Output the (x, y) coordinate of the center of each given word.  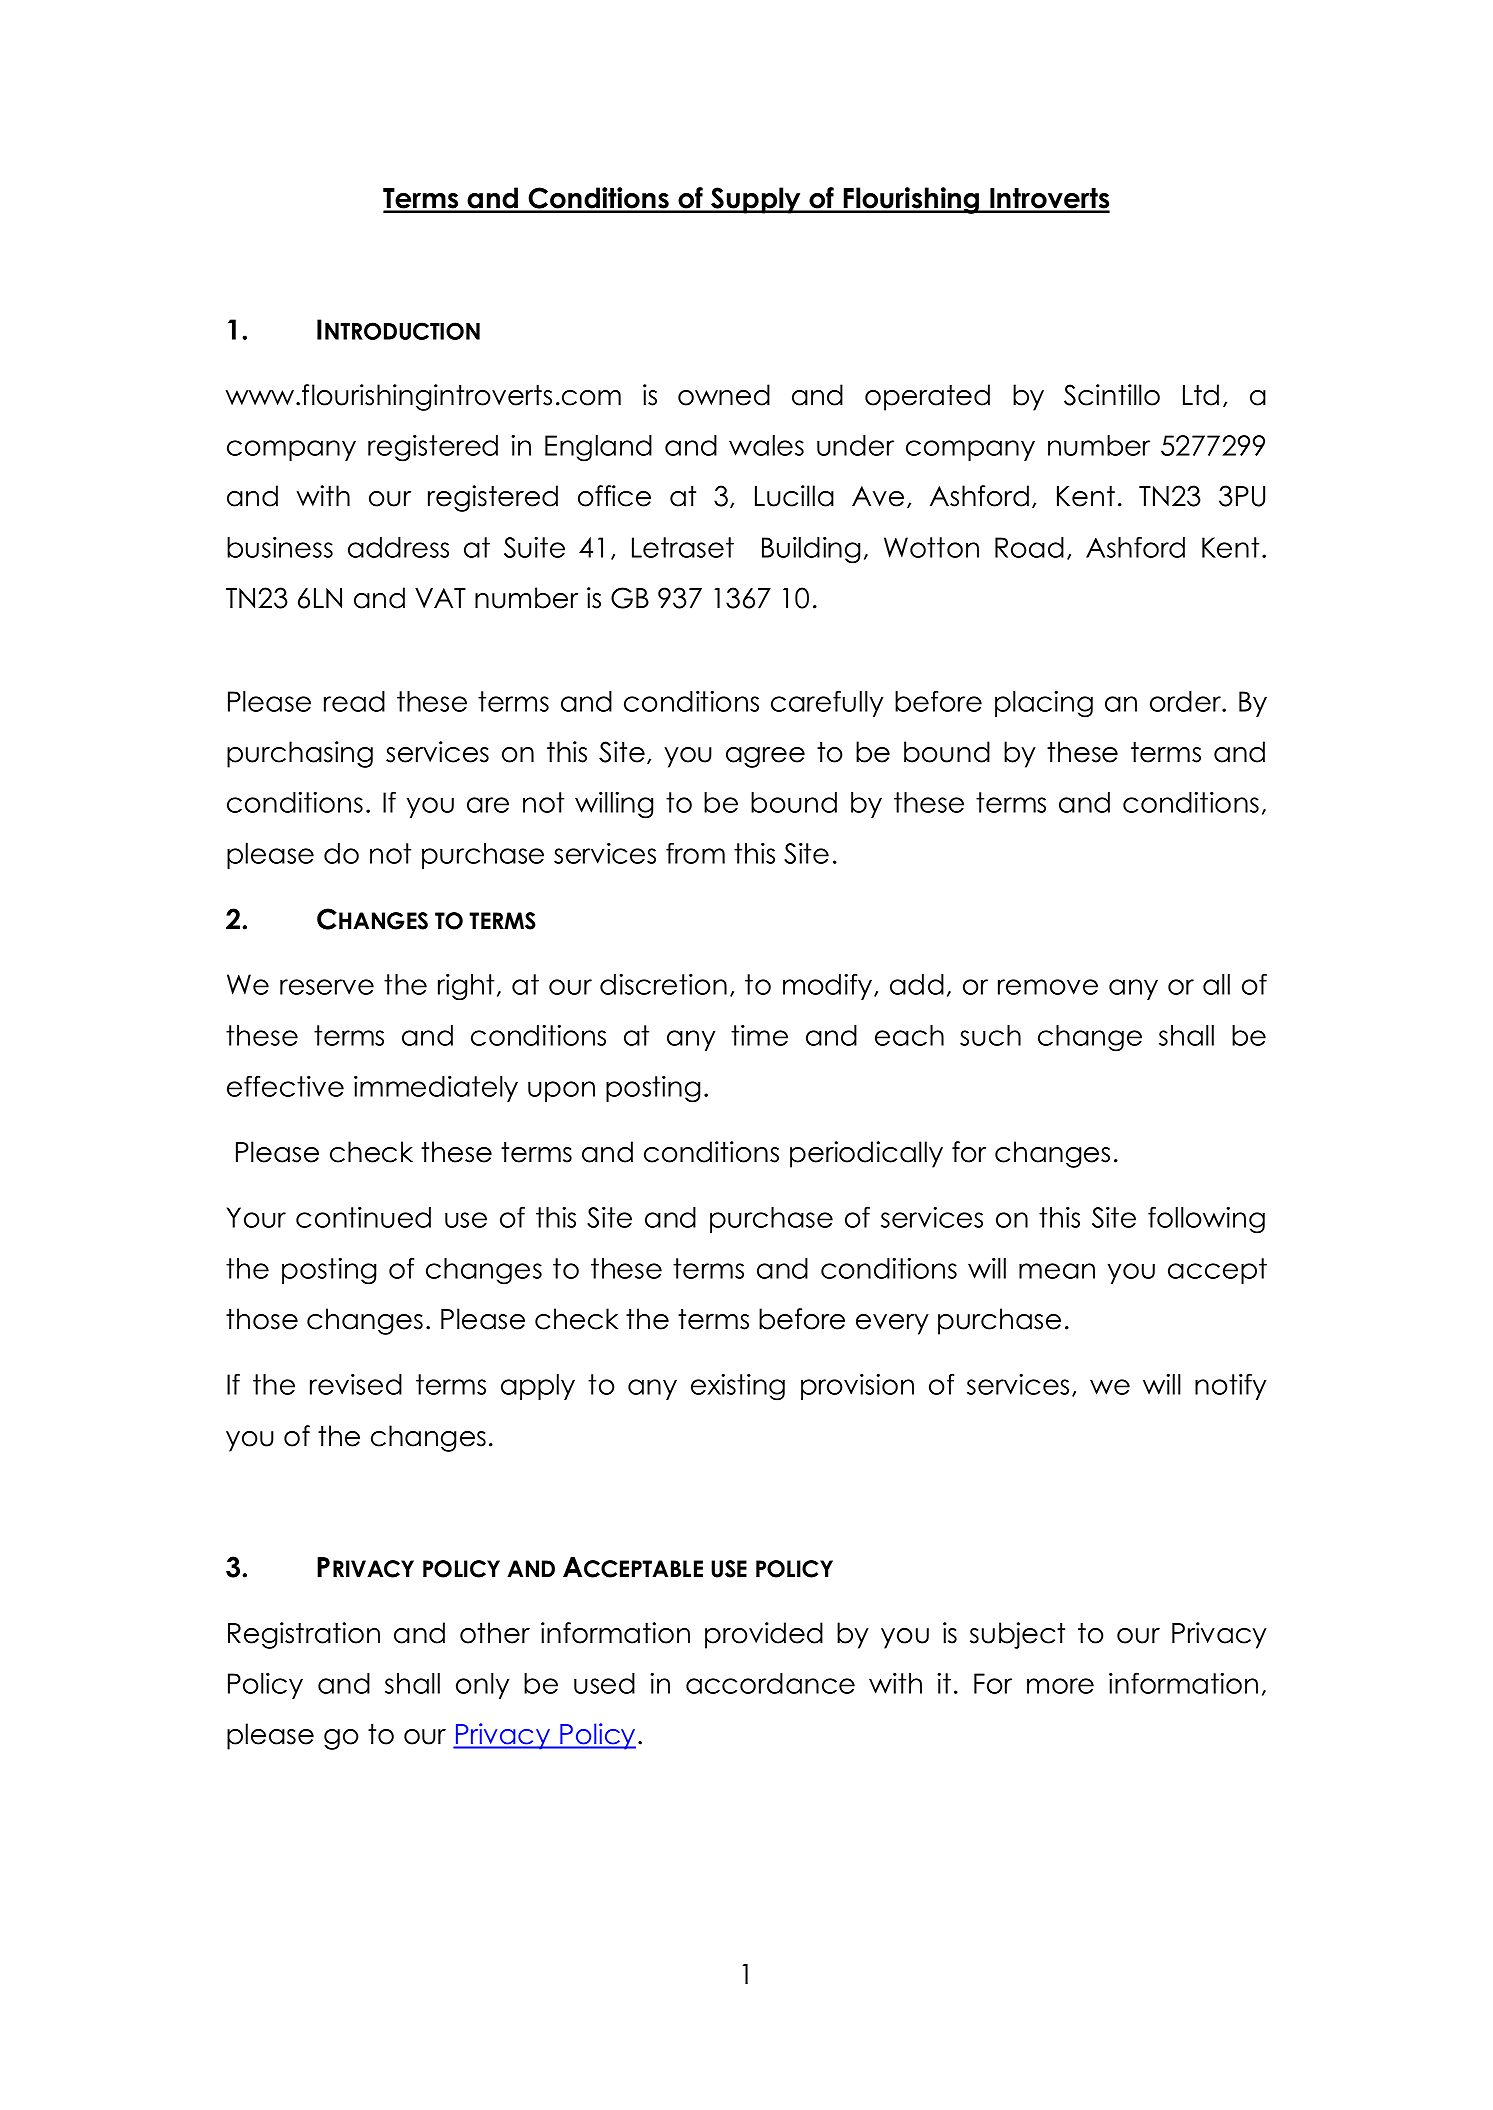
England (598, 448)
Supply (756, 200)
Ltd (1201, 395)
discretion (663, 984)
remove (1048, 987)
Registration (304, 1635)
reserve (327, 987)
